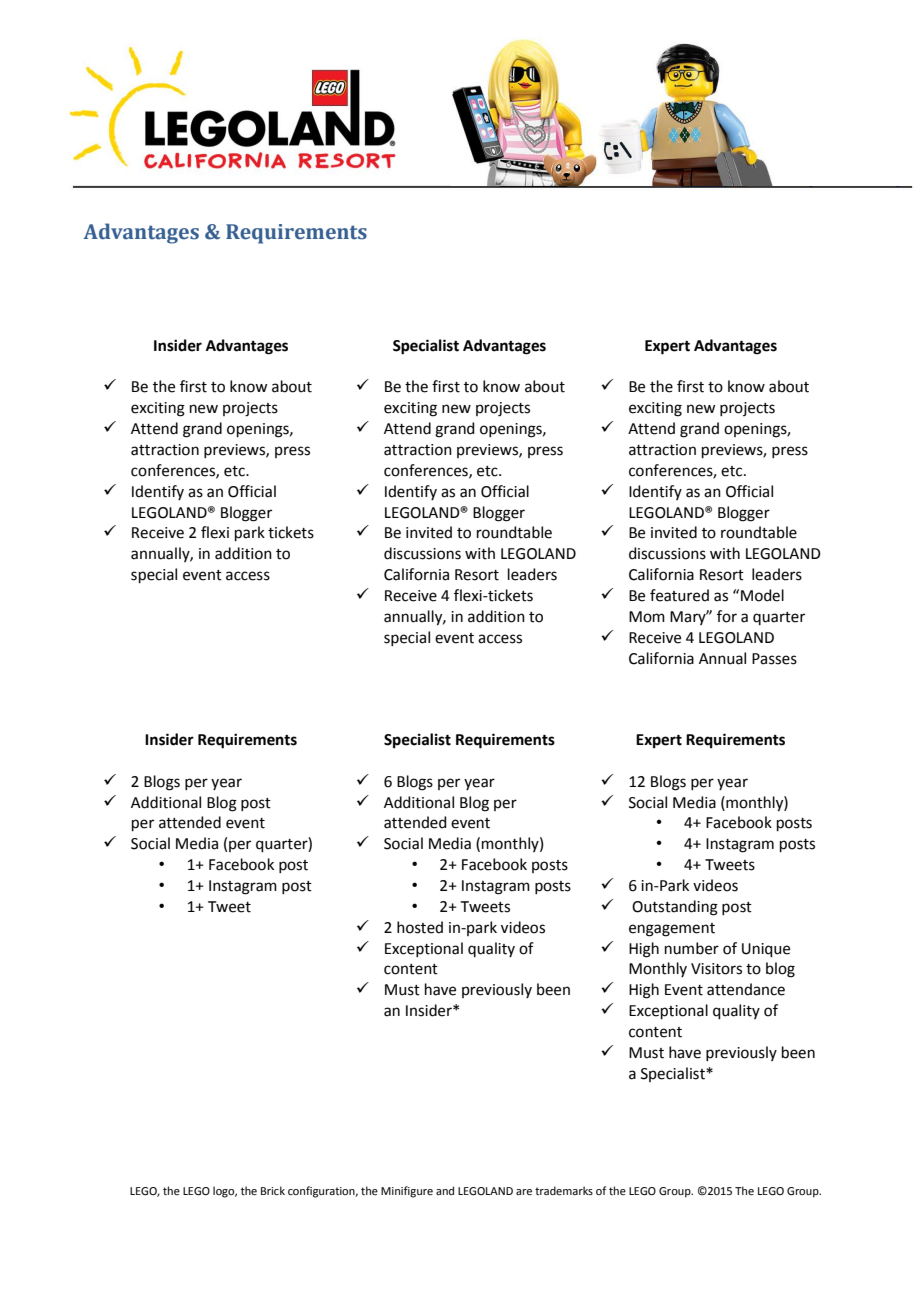 The height and width of the page is (1308, 924). I want to click on Brick, so click(273, 1190).
